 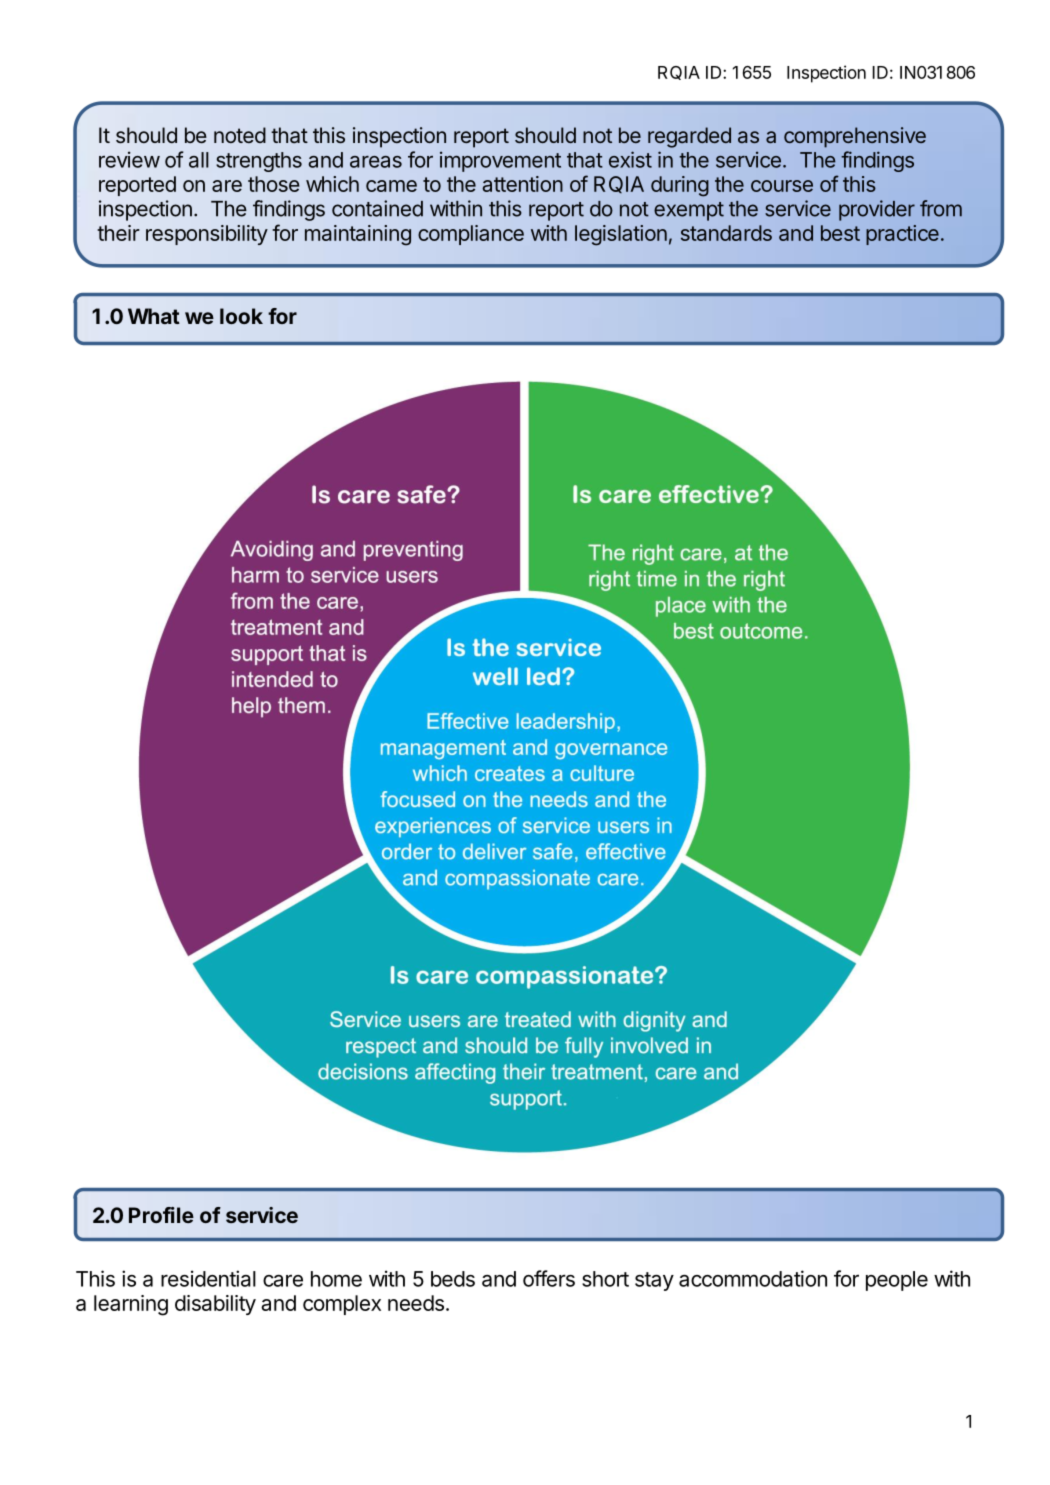 What do you see at coordinates (208, 1278) in the screenshot?
I see `residential` at bounding box center [208, 1278].
